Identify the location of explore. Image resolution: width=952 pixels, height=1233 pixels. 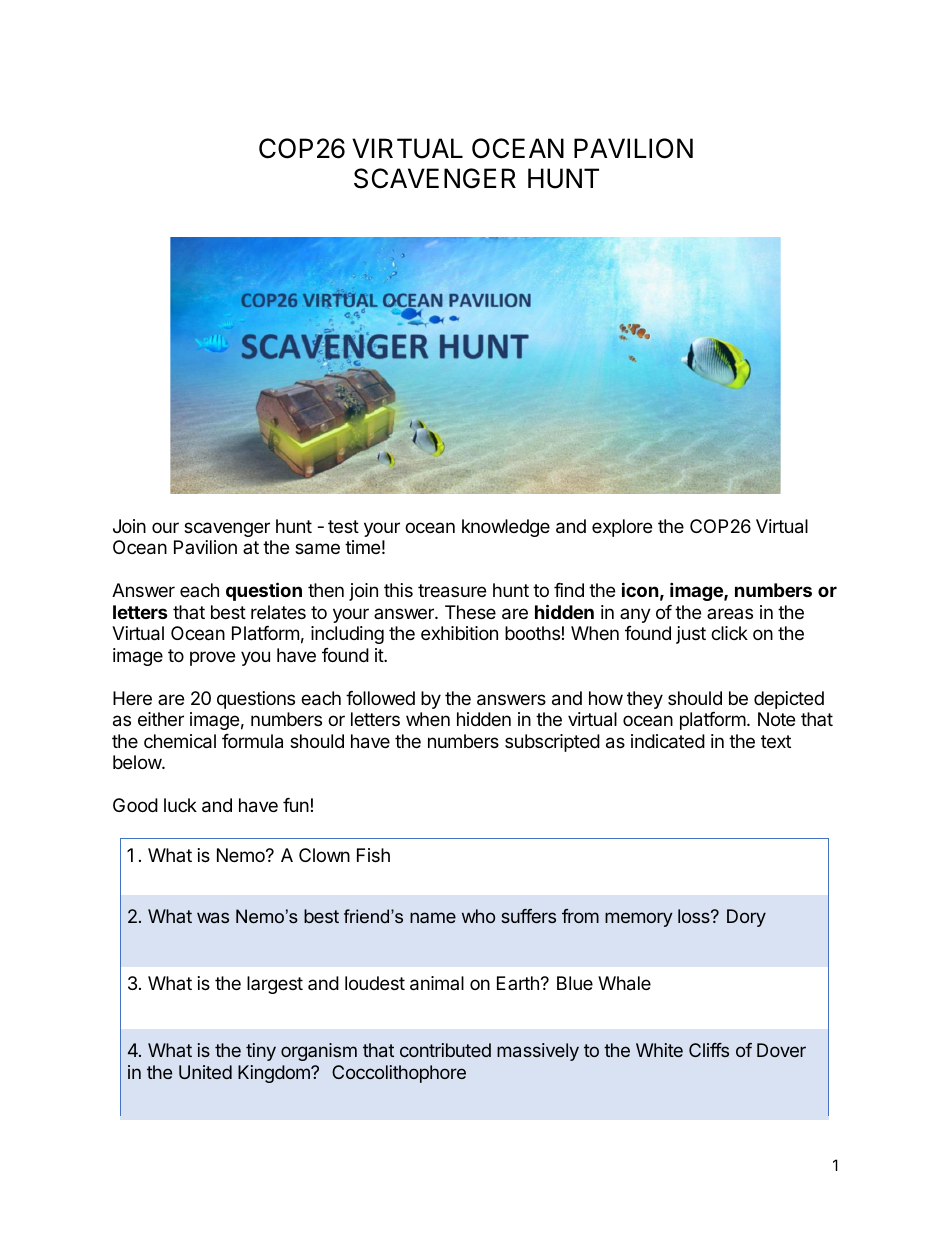
(622, 528).
